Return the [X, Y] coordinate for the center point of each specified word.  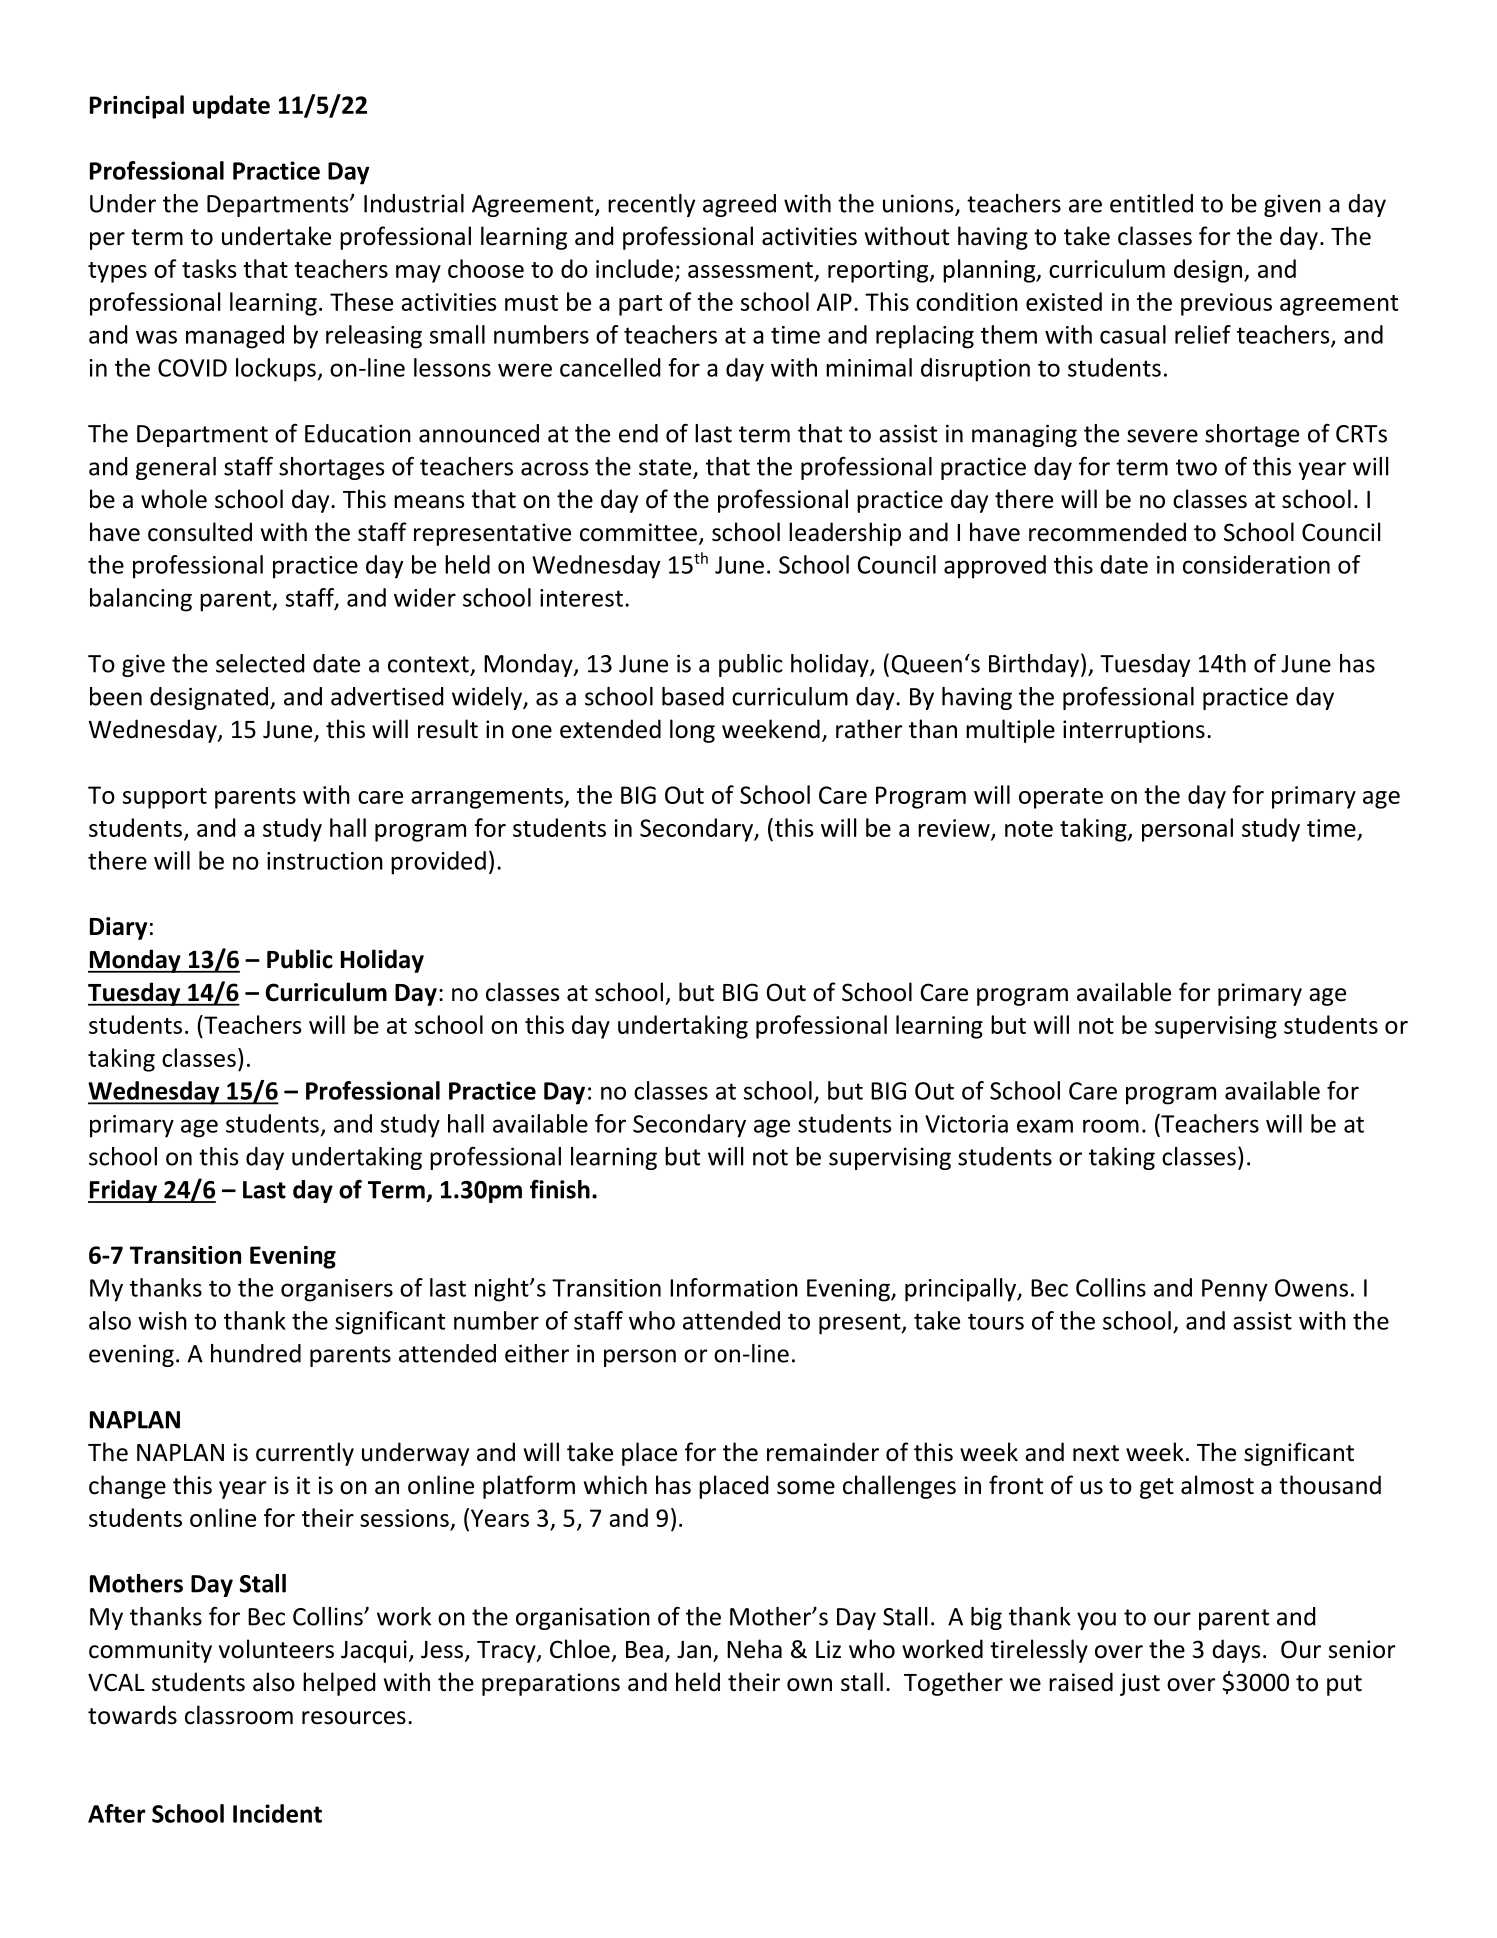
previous [1226, 304]
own [809, 1685]
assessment [751, 271]
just [1140, 1684]
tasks [209, 268]
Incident [277, 1813]
